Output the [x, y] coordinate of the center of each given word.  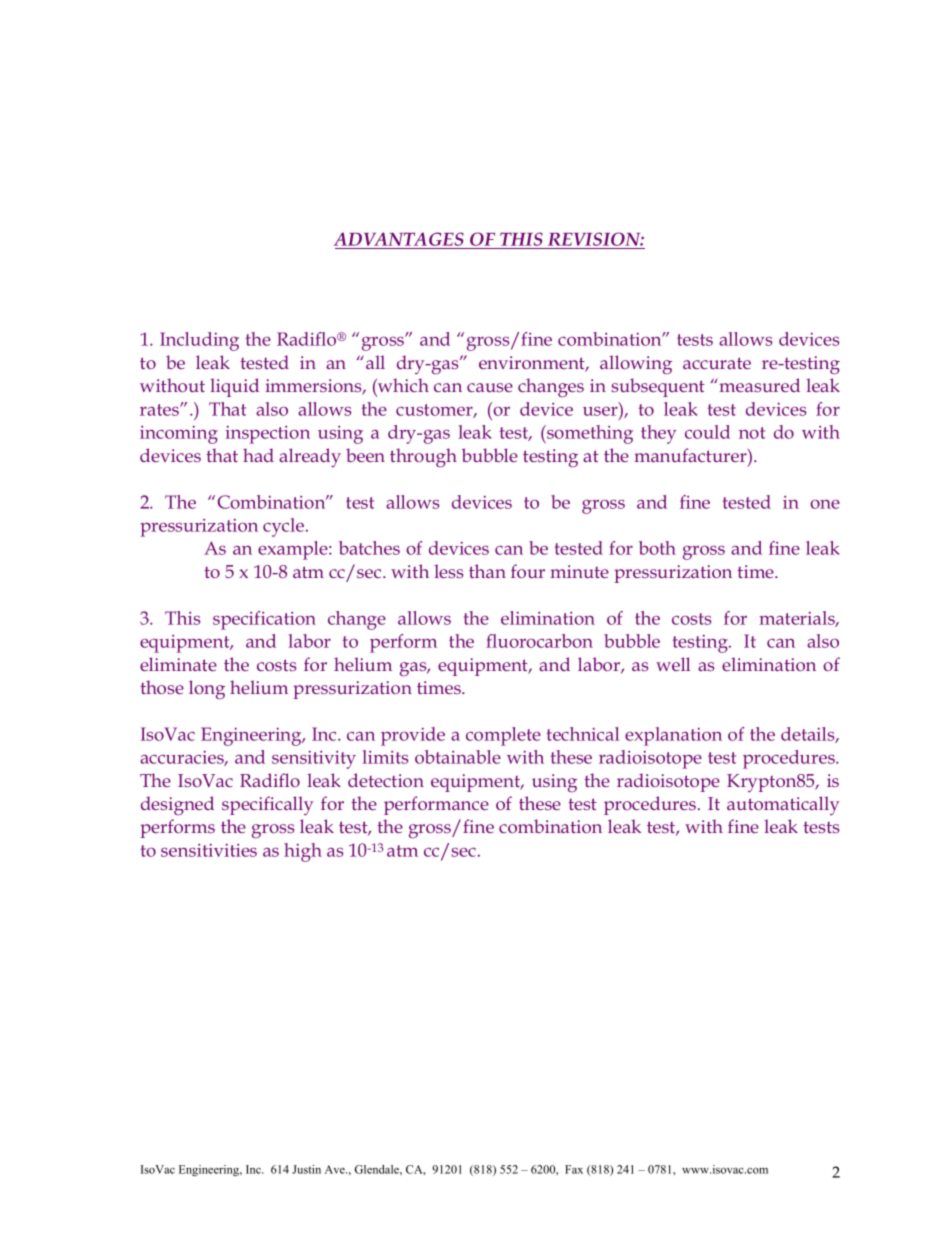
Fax [574, 1169]
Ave [336, 1169]
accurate [717, 363]
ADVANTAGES [399, 239]
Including [199, 341]
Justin [306, 1169]
